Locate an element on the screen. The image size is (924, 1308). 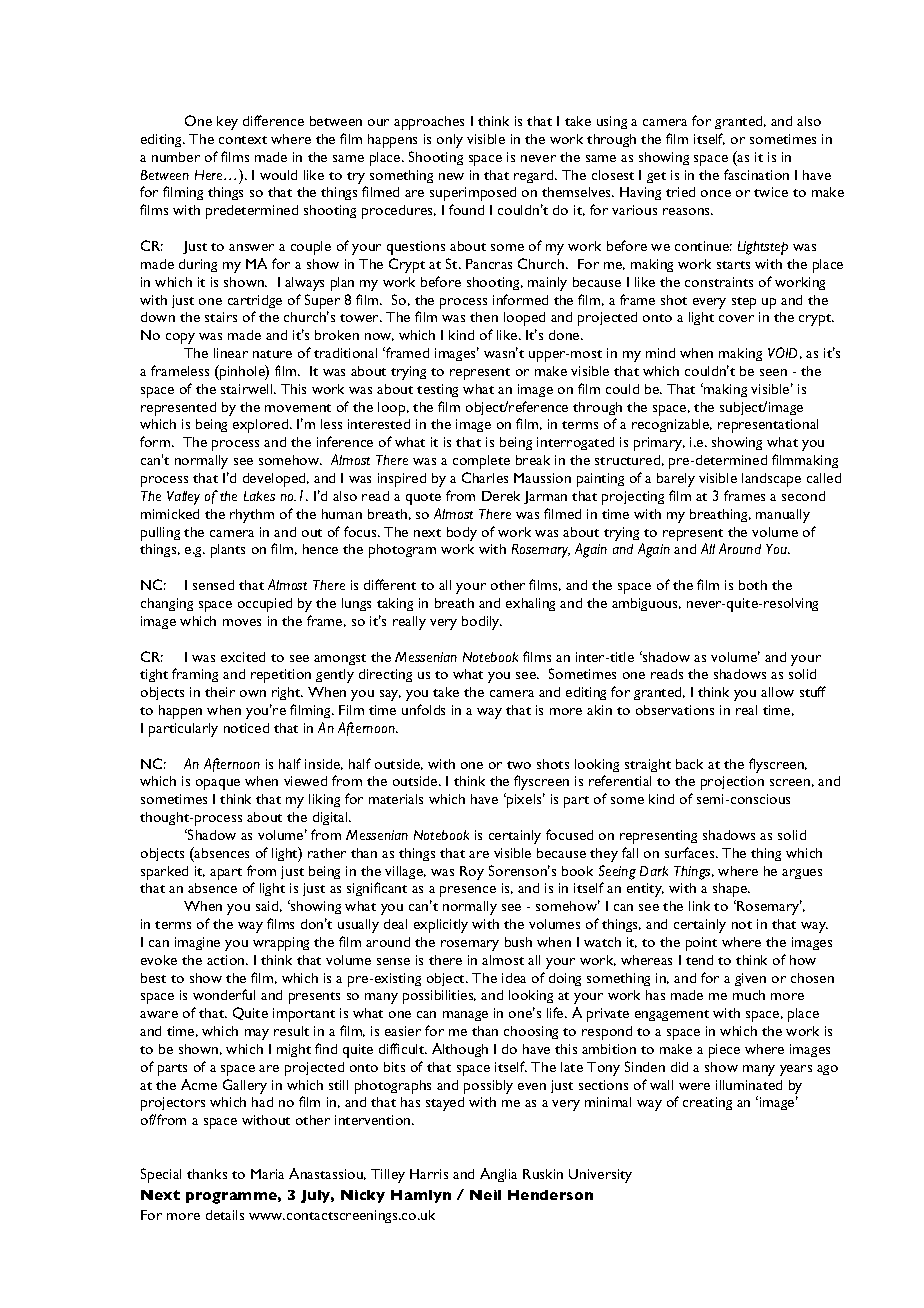
only is located at coordinates (450, 141).
